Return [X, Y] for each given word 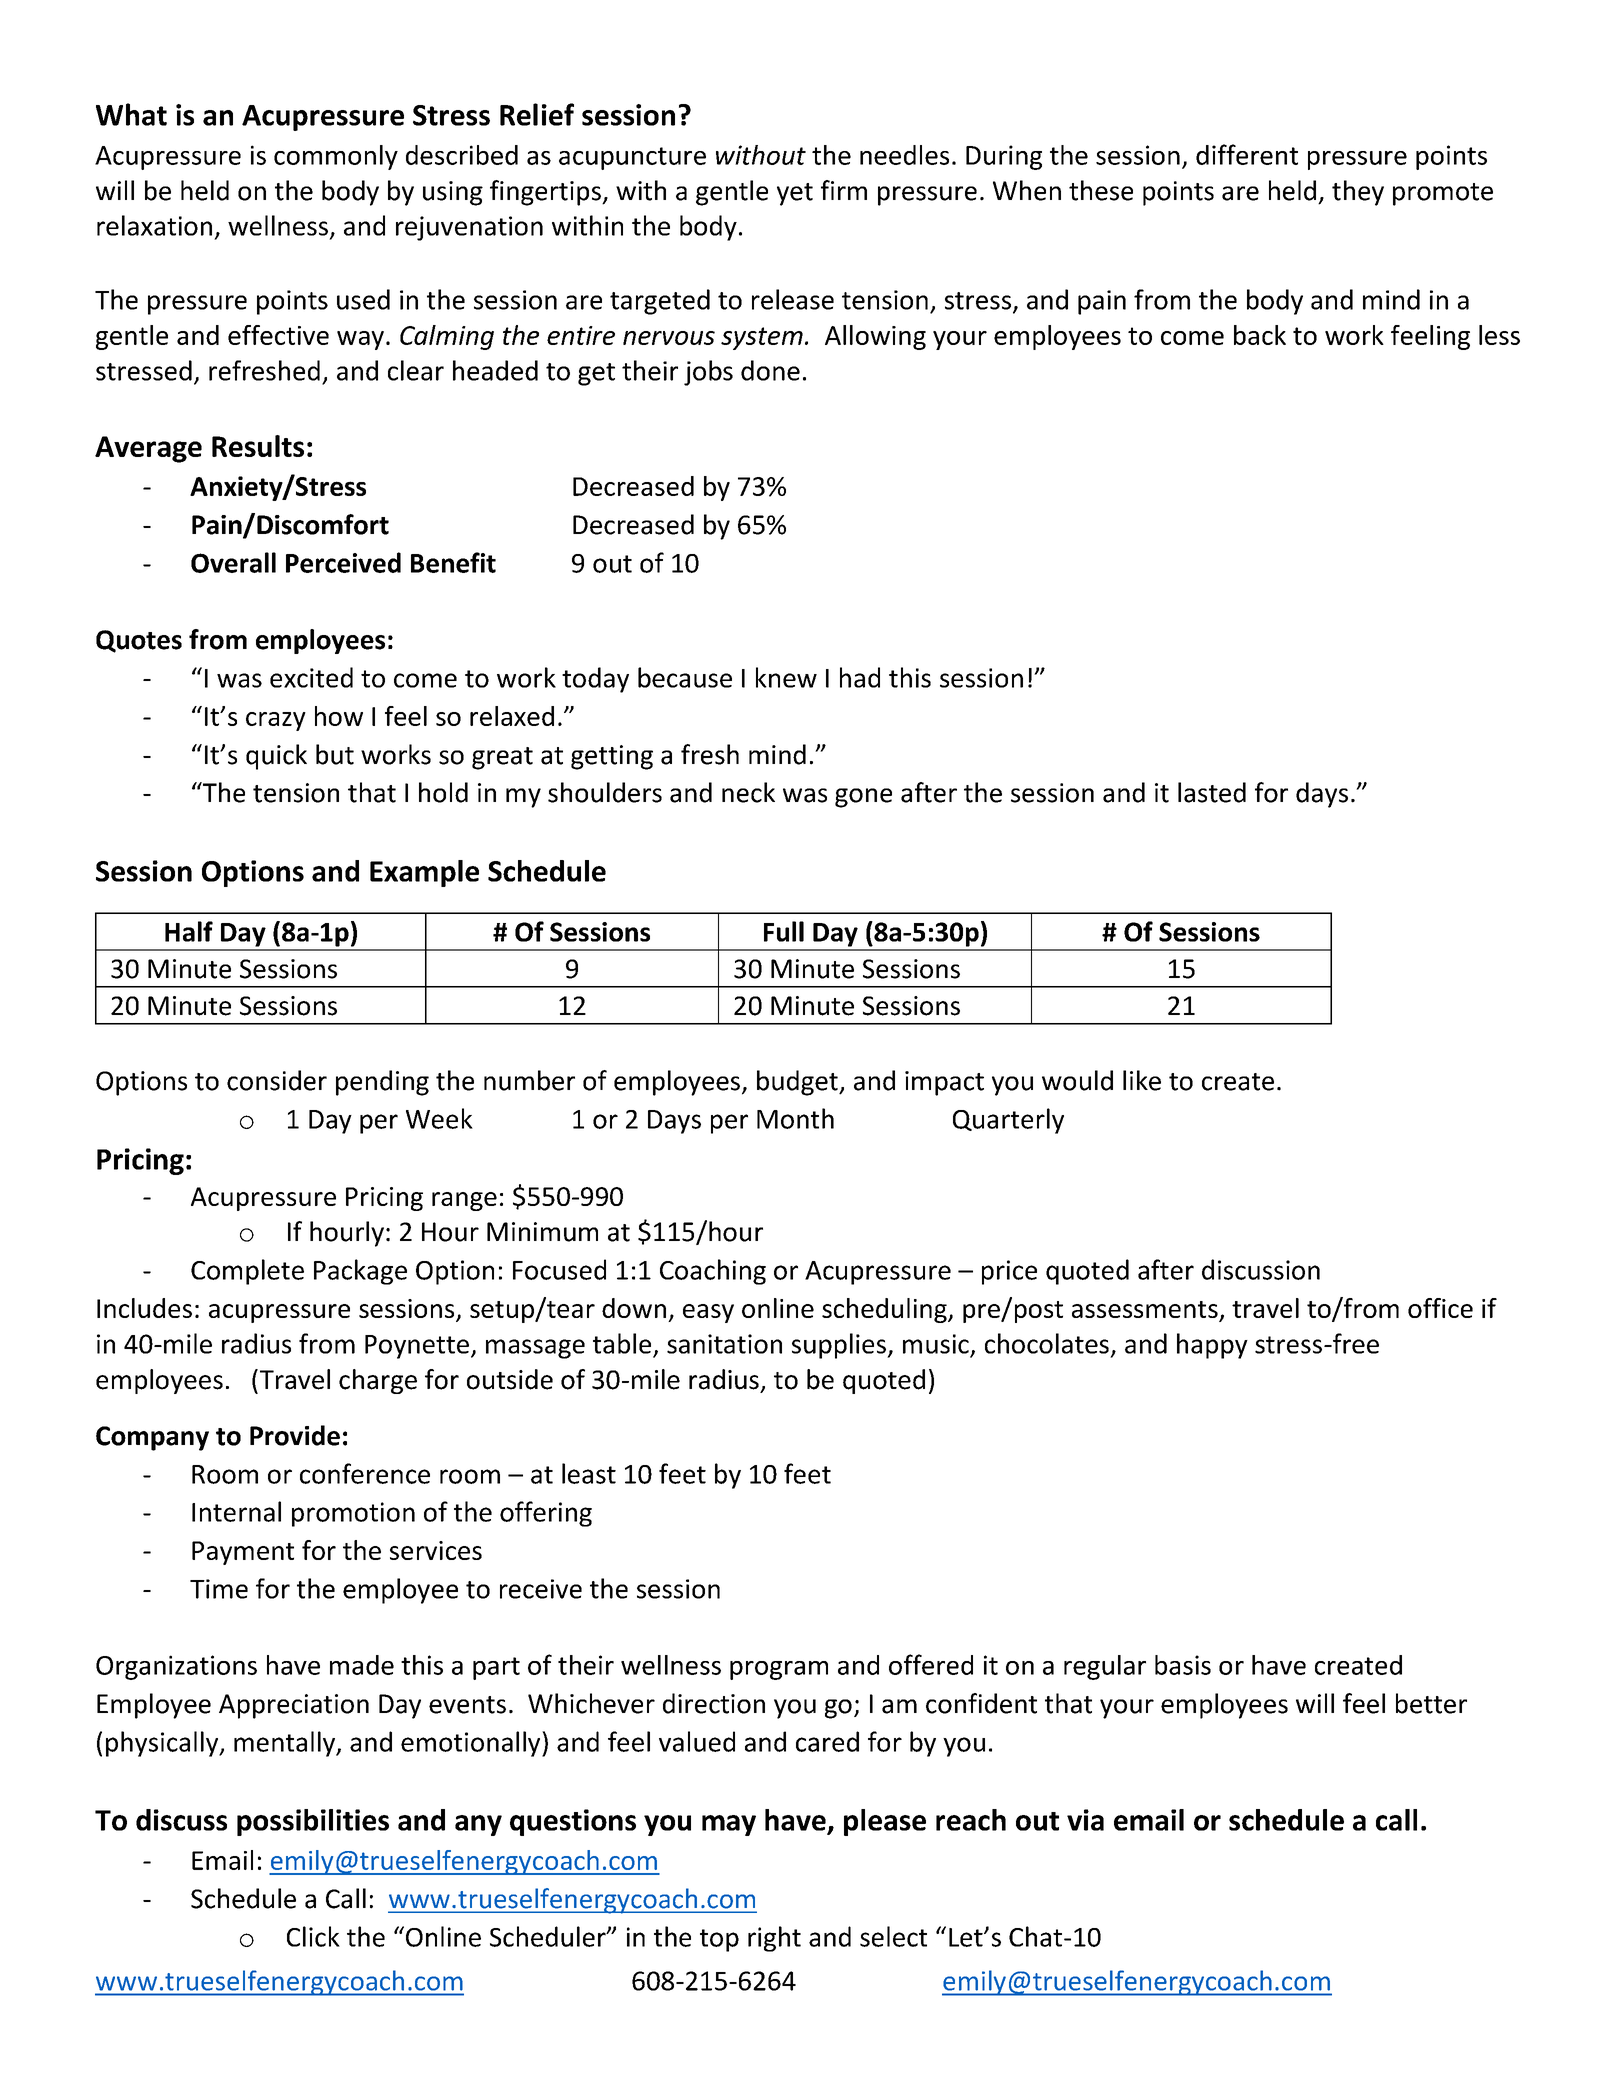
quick [276, 757]
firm [844, 190]
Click [313, 1936]
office [1440, 1308]
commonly [336, 157]
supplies [840, 1346]
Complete [247, 1272]
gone [863, 798]
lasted [1212, 792]
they [1358, 193]
